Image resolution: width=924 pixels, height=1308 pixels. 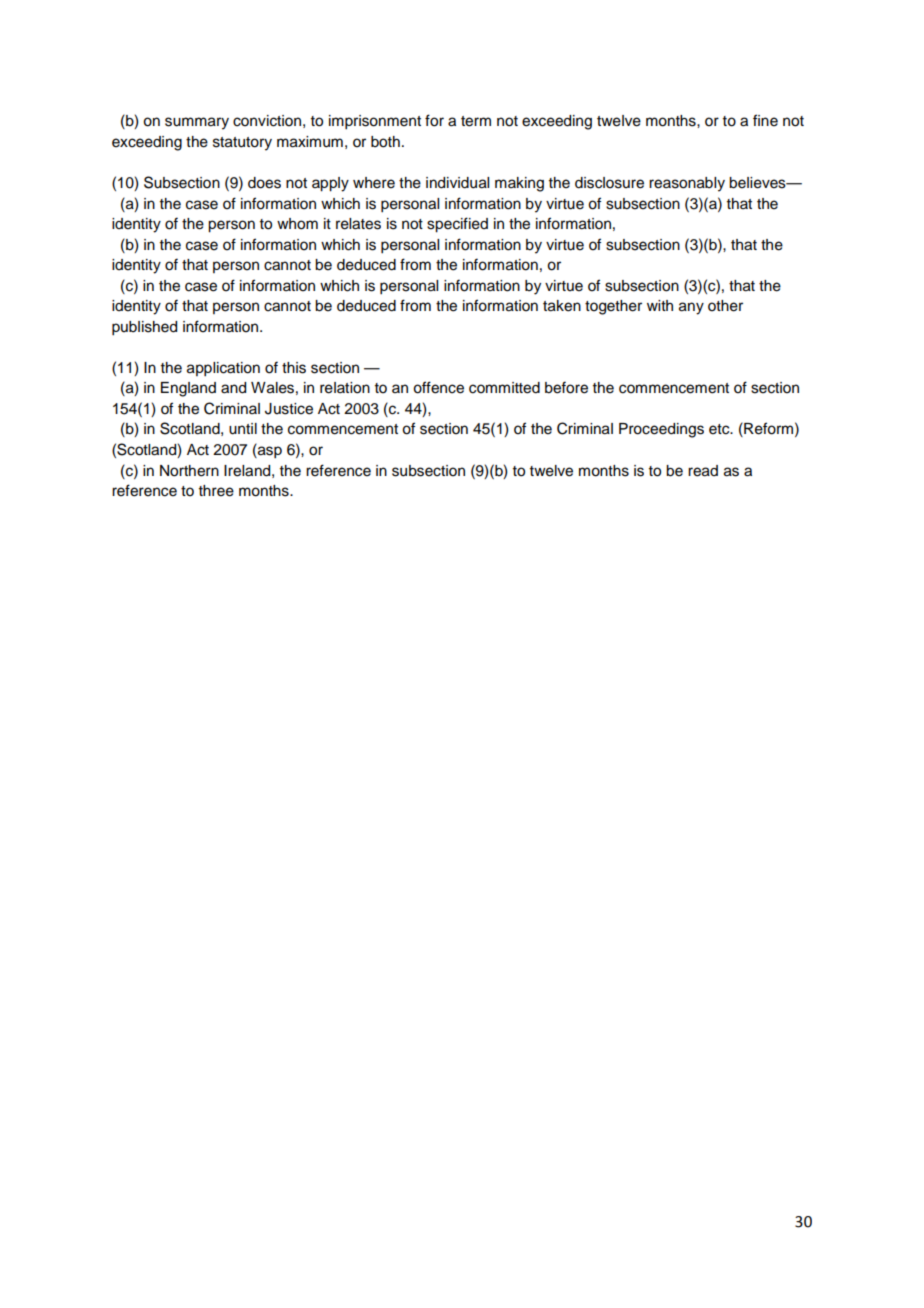 I want to click on any, so click(x=691, y=308).
